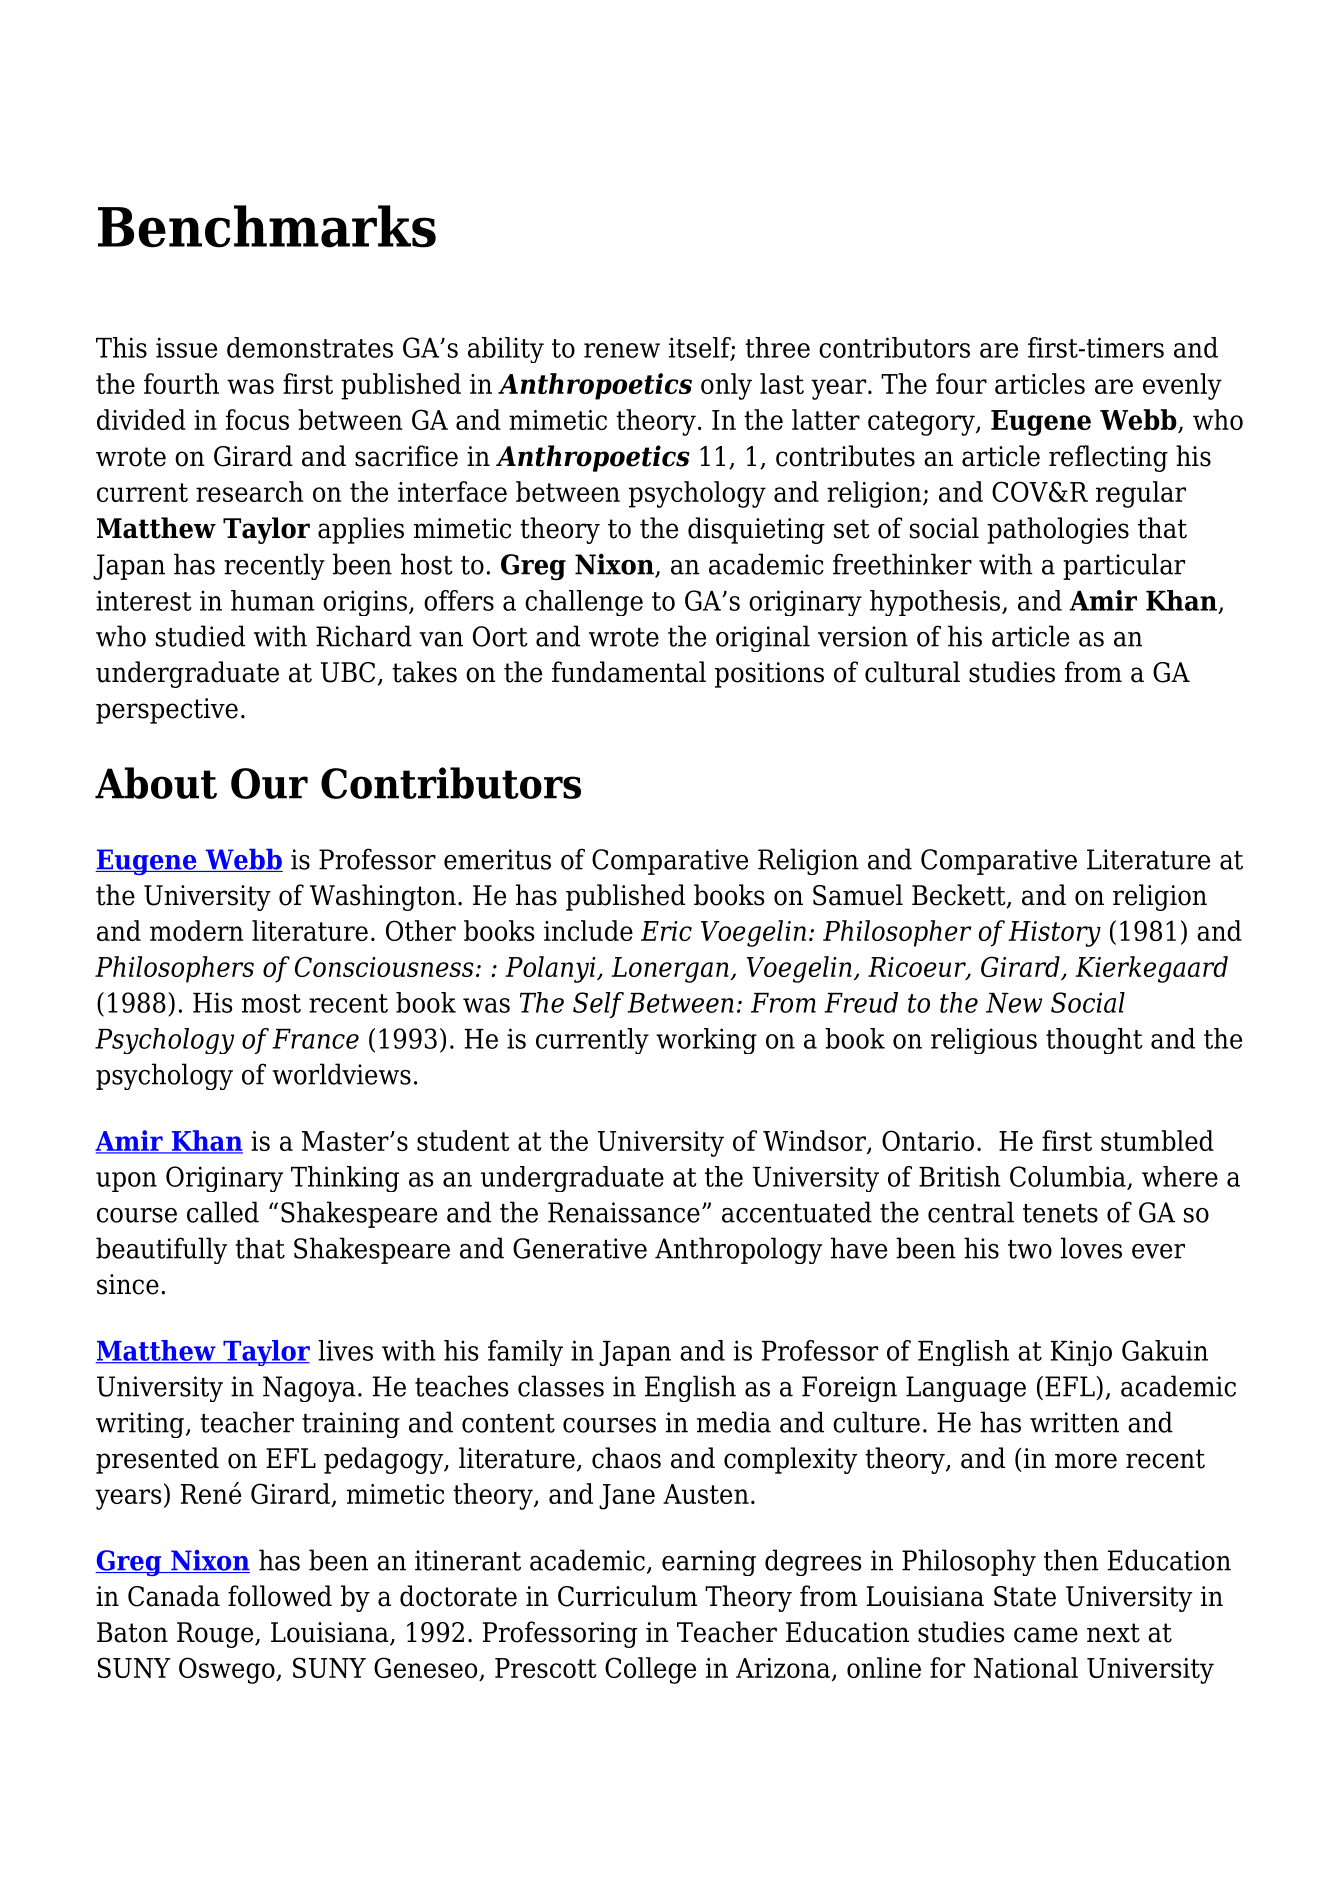  What do you see at coordinates (622, 350) in the screenshot?
I see `renew` at bounding box center [622, 350].
